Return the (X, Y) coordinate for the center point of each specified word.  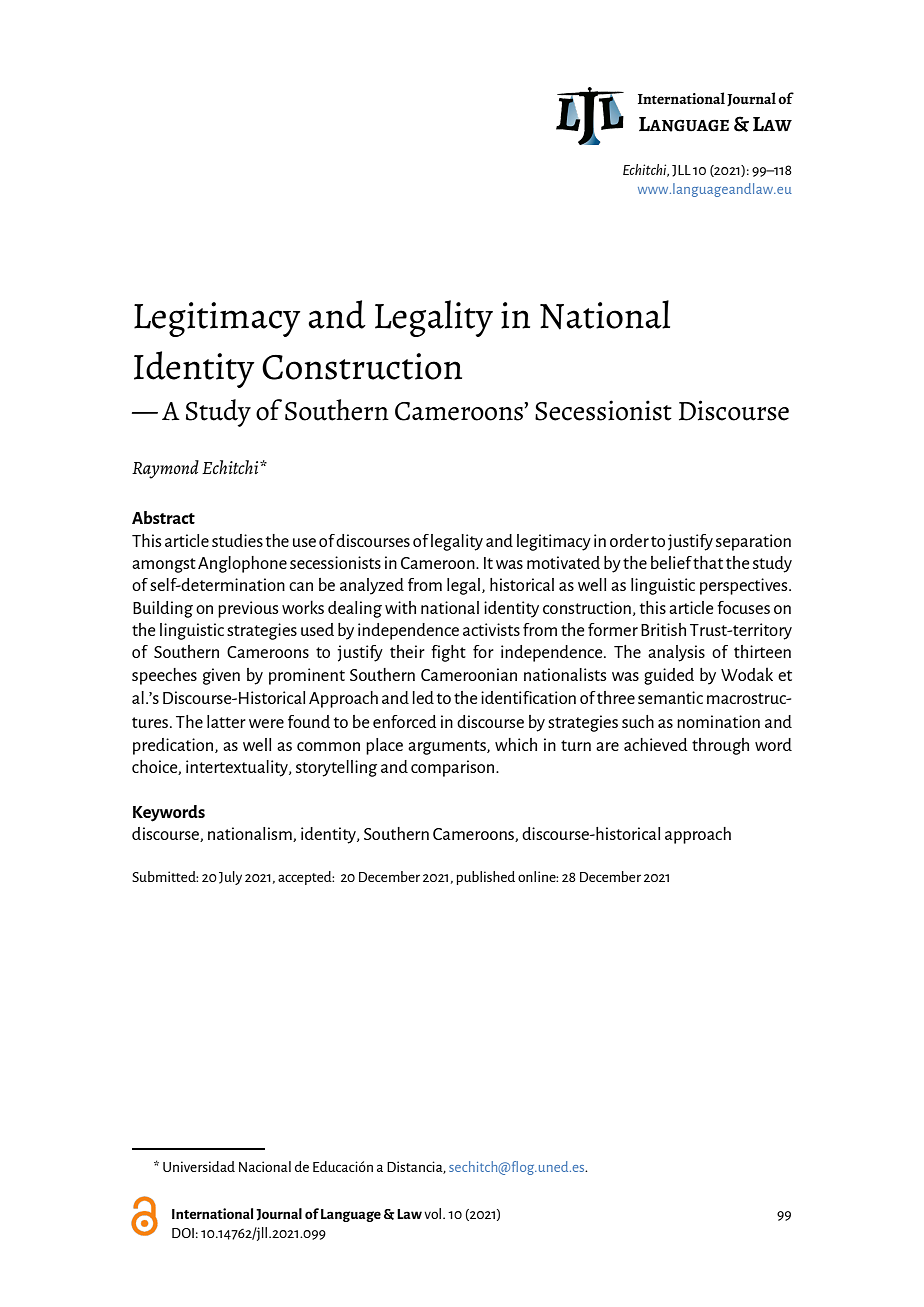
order (629, 540)
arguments (448, 747)
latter (226, 721)
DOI (183, 1233)
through (720, 746)
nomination (718, 721)
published (485, 878)
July (230, 878)
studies (237, 540)
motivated (563, 562)
